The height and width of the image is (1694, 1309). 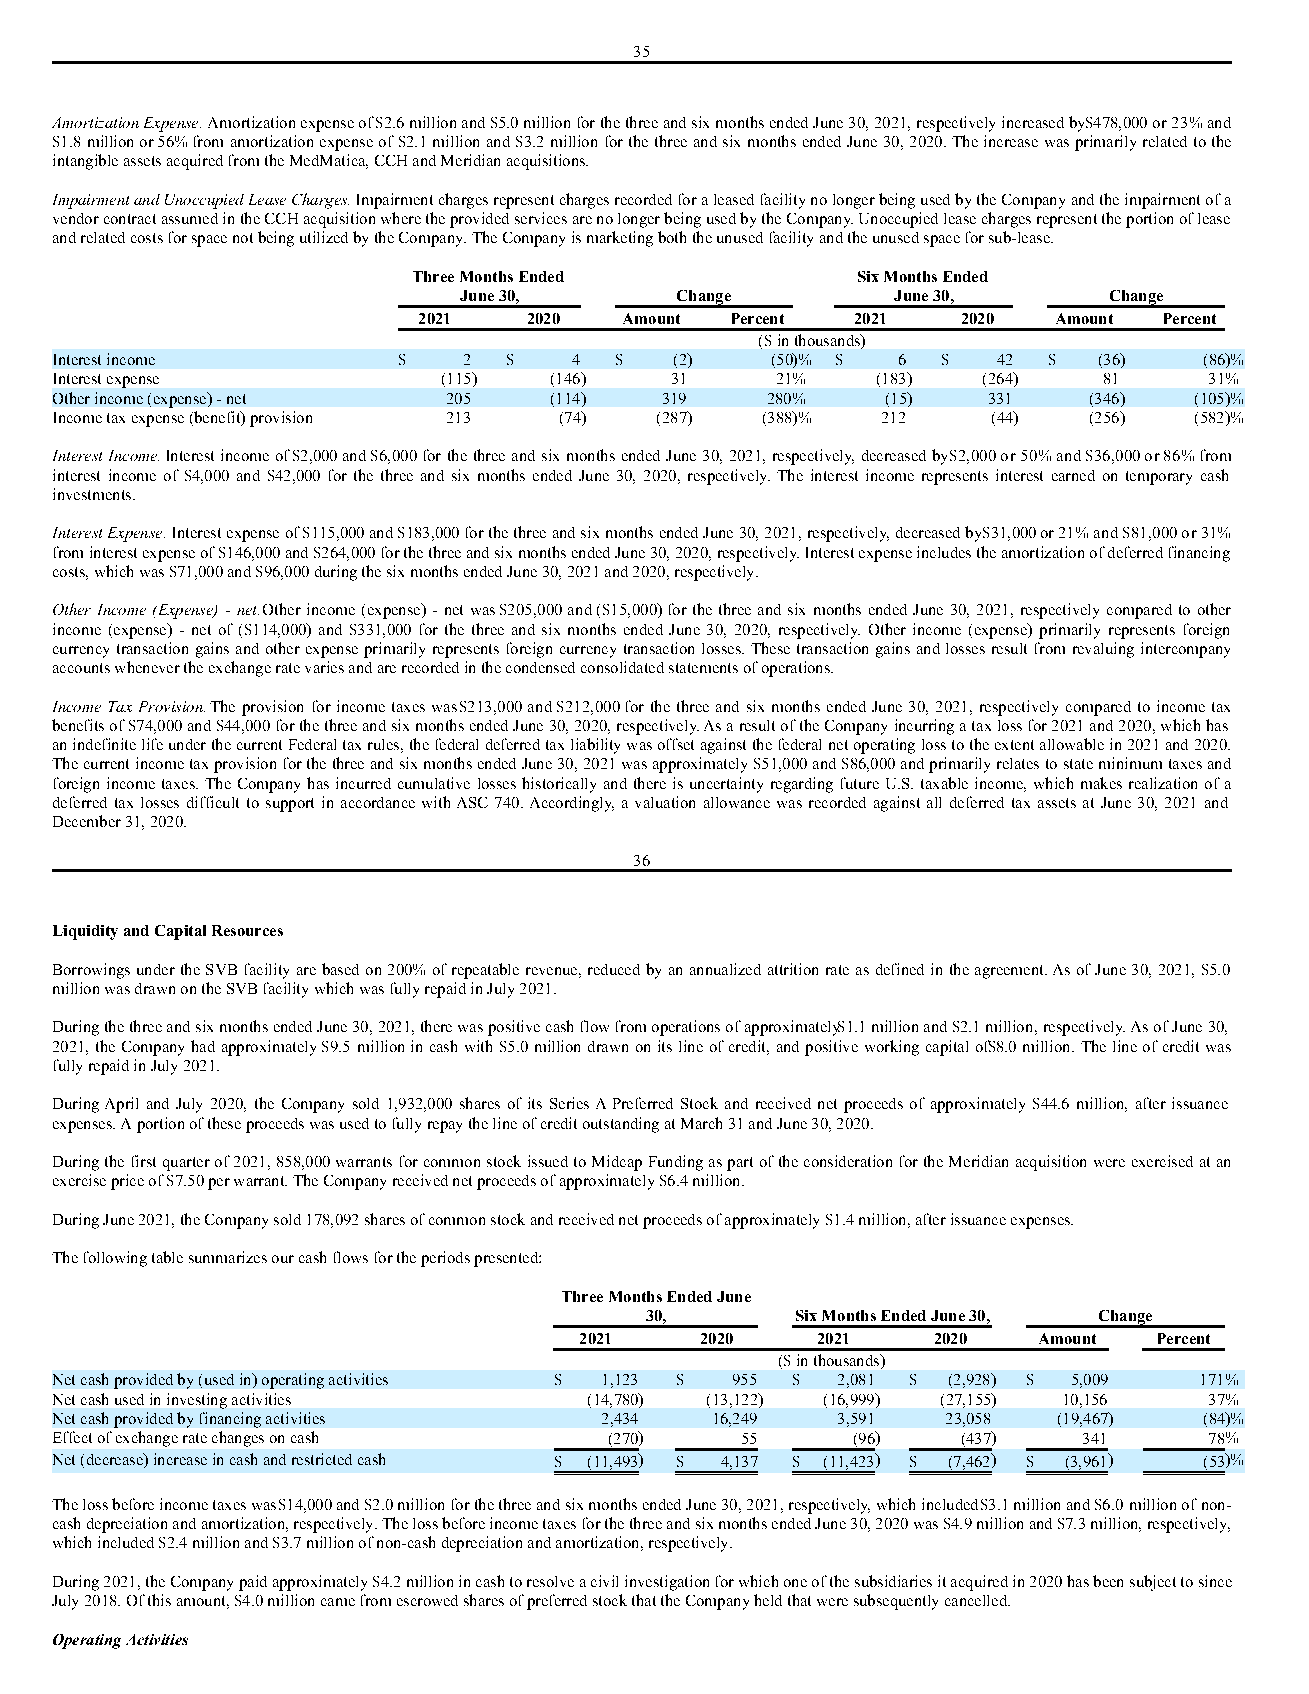 I want to click on both, so click(x=672, y=237).
